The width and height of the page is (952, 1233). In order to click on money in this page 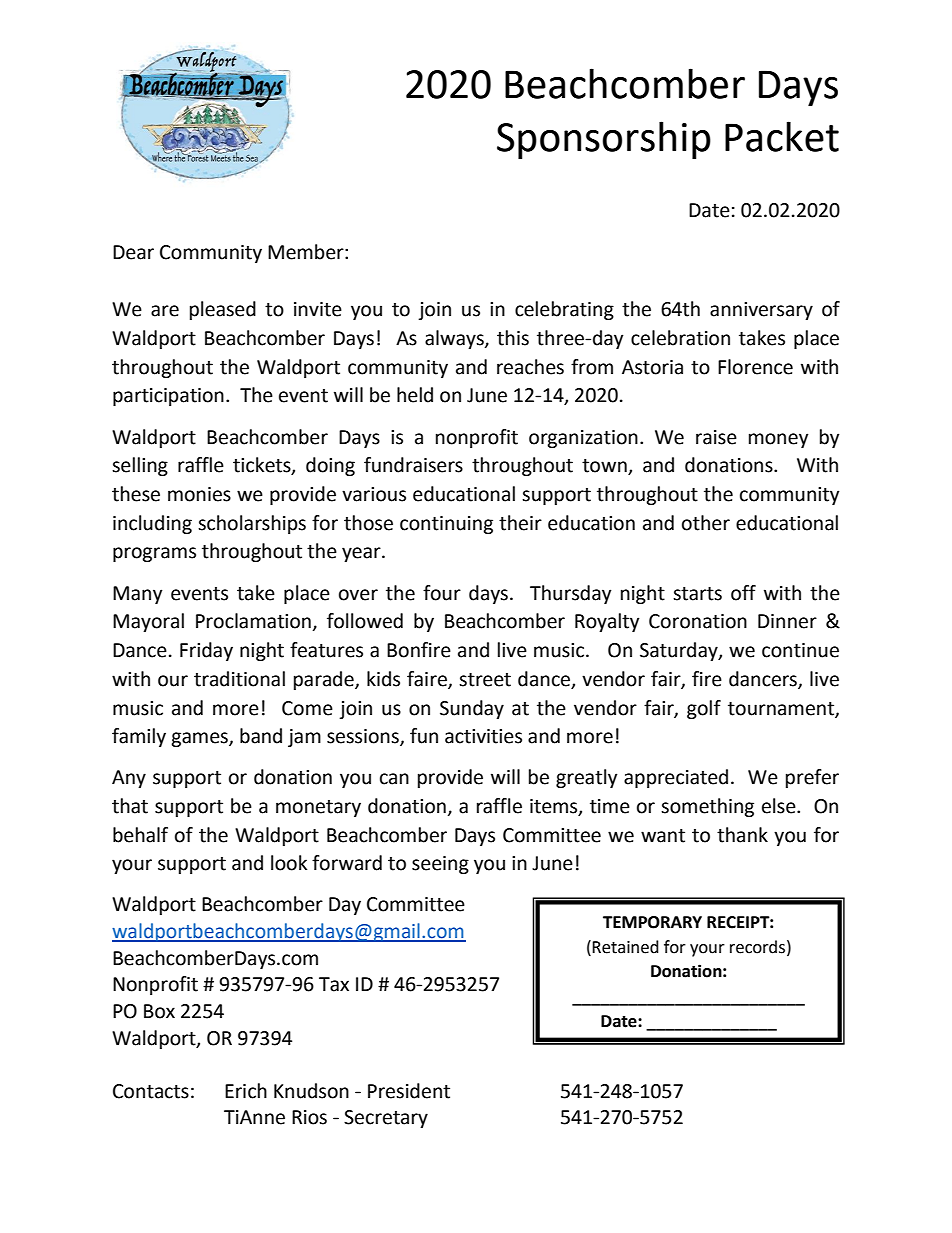, I will do `click(779, 440)`.
